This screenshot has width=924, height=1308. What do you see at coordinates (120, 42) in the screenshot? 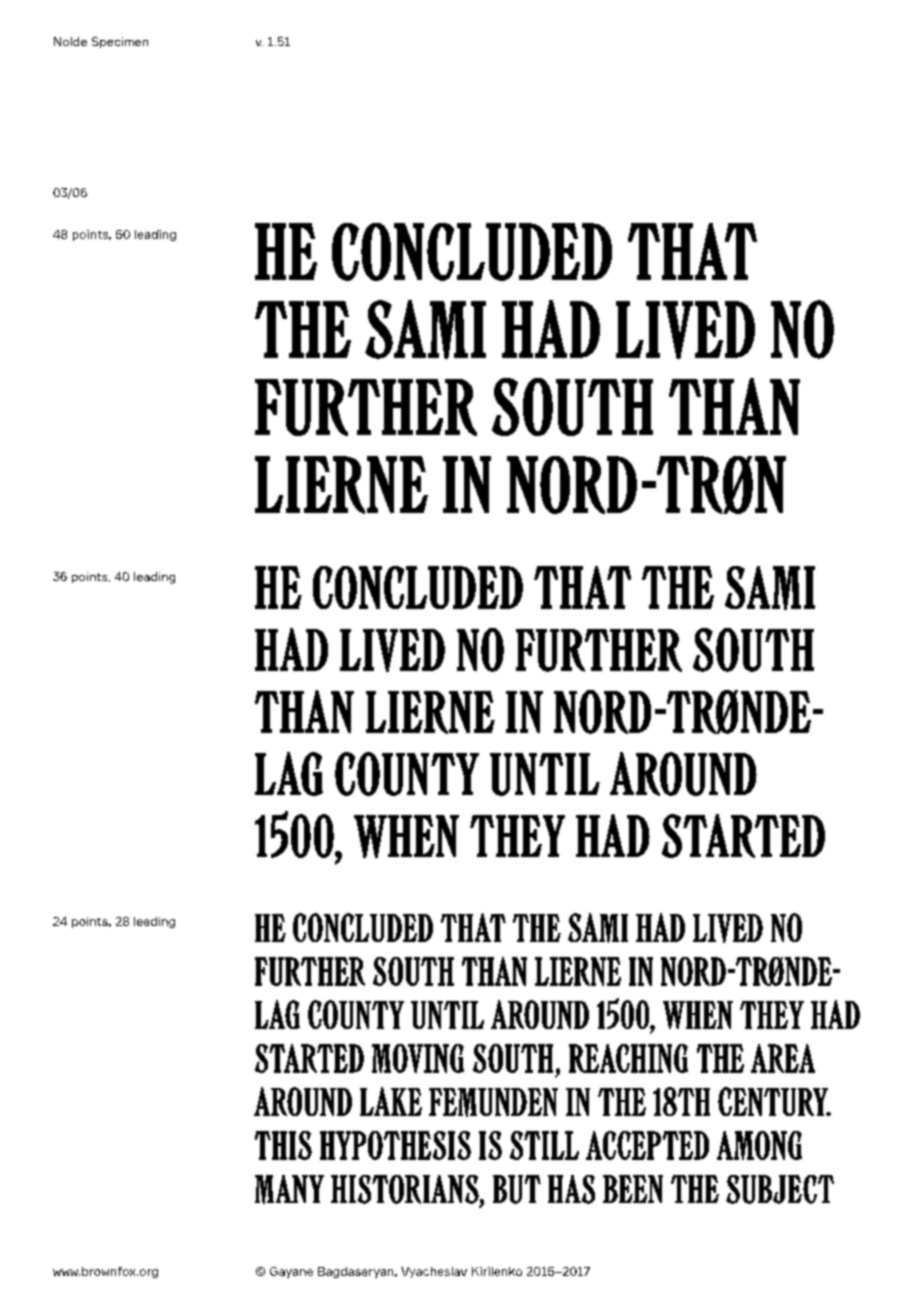
I see `Specimen` at bounding box center [120, 42].
